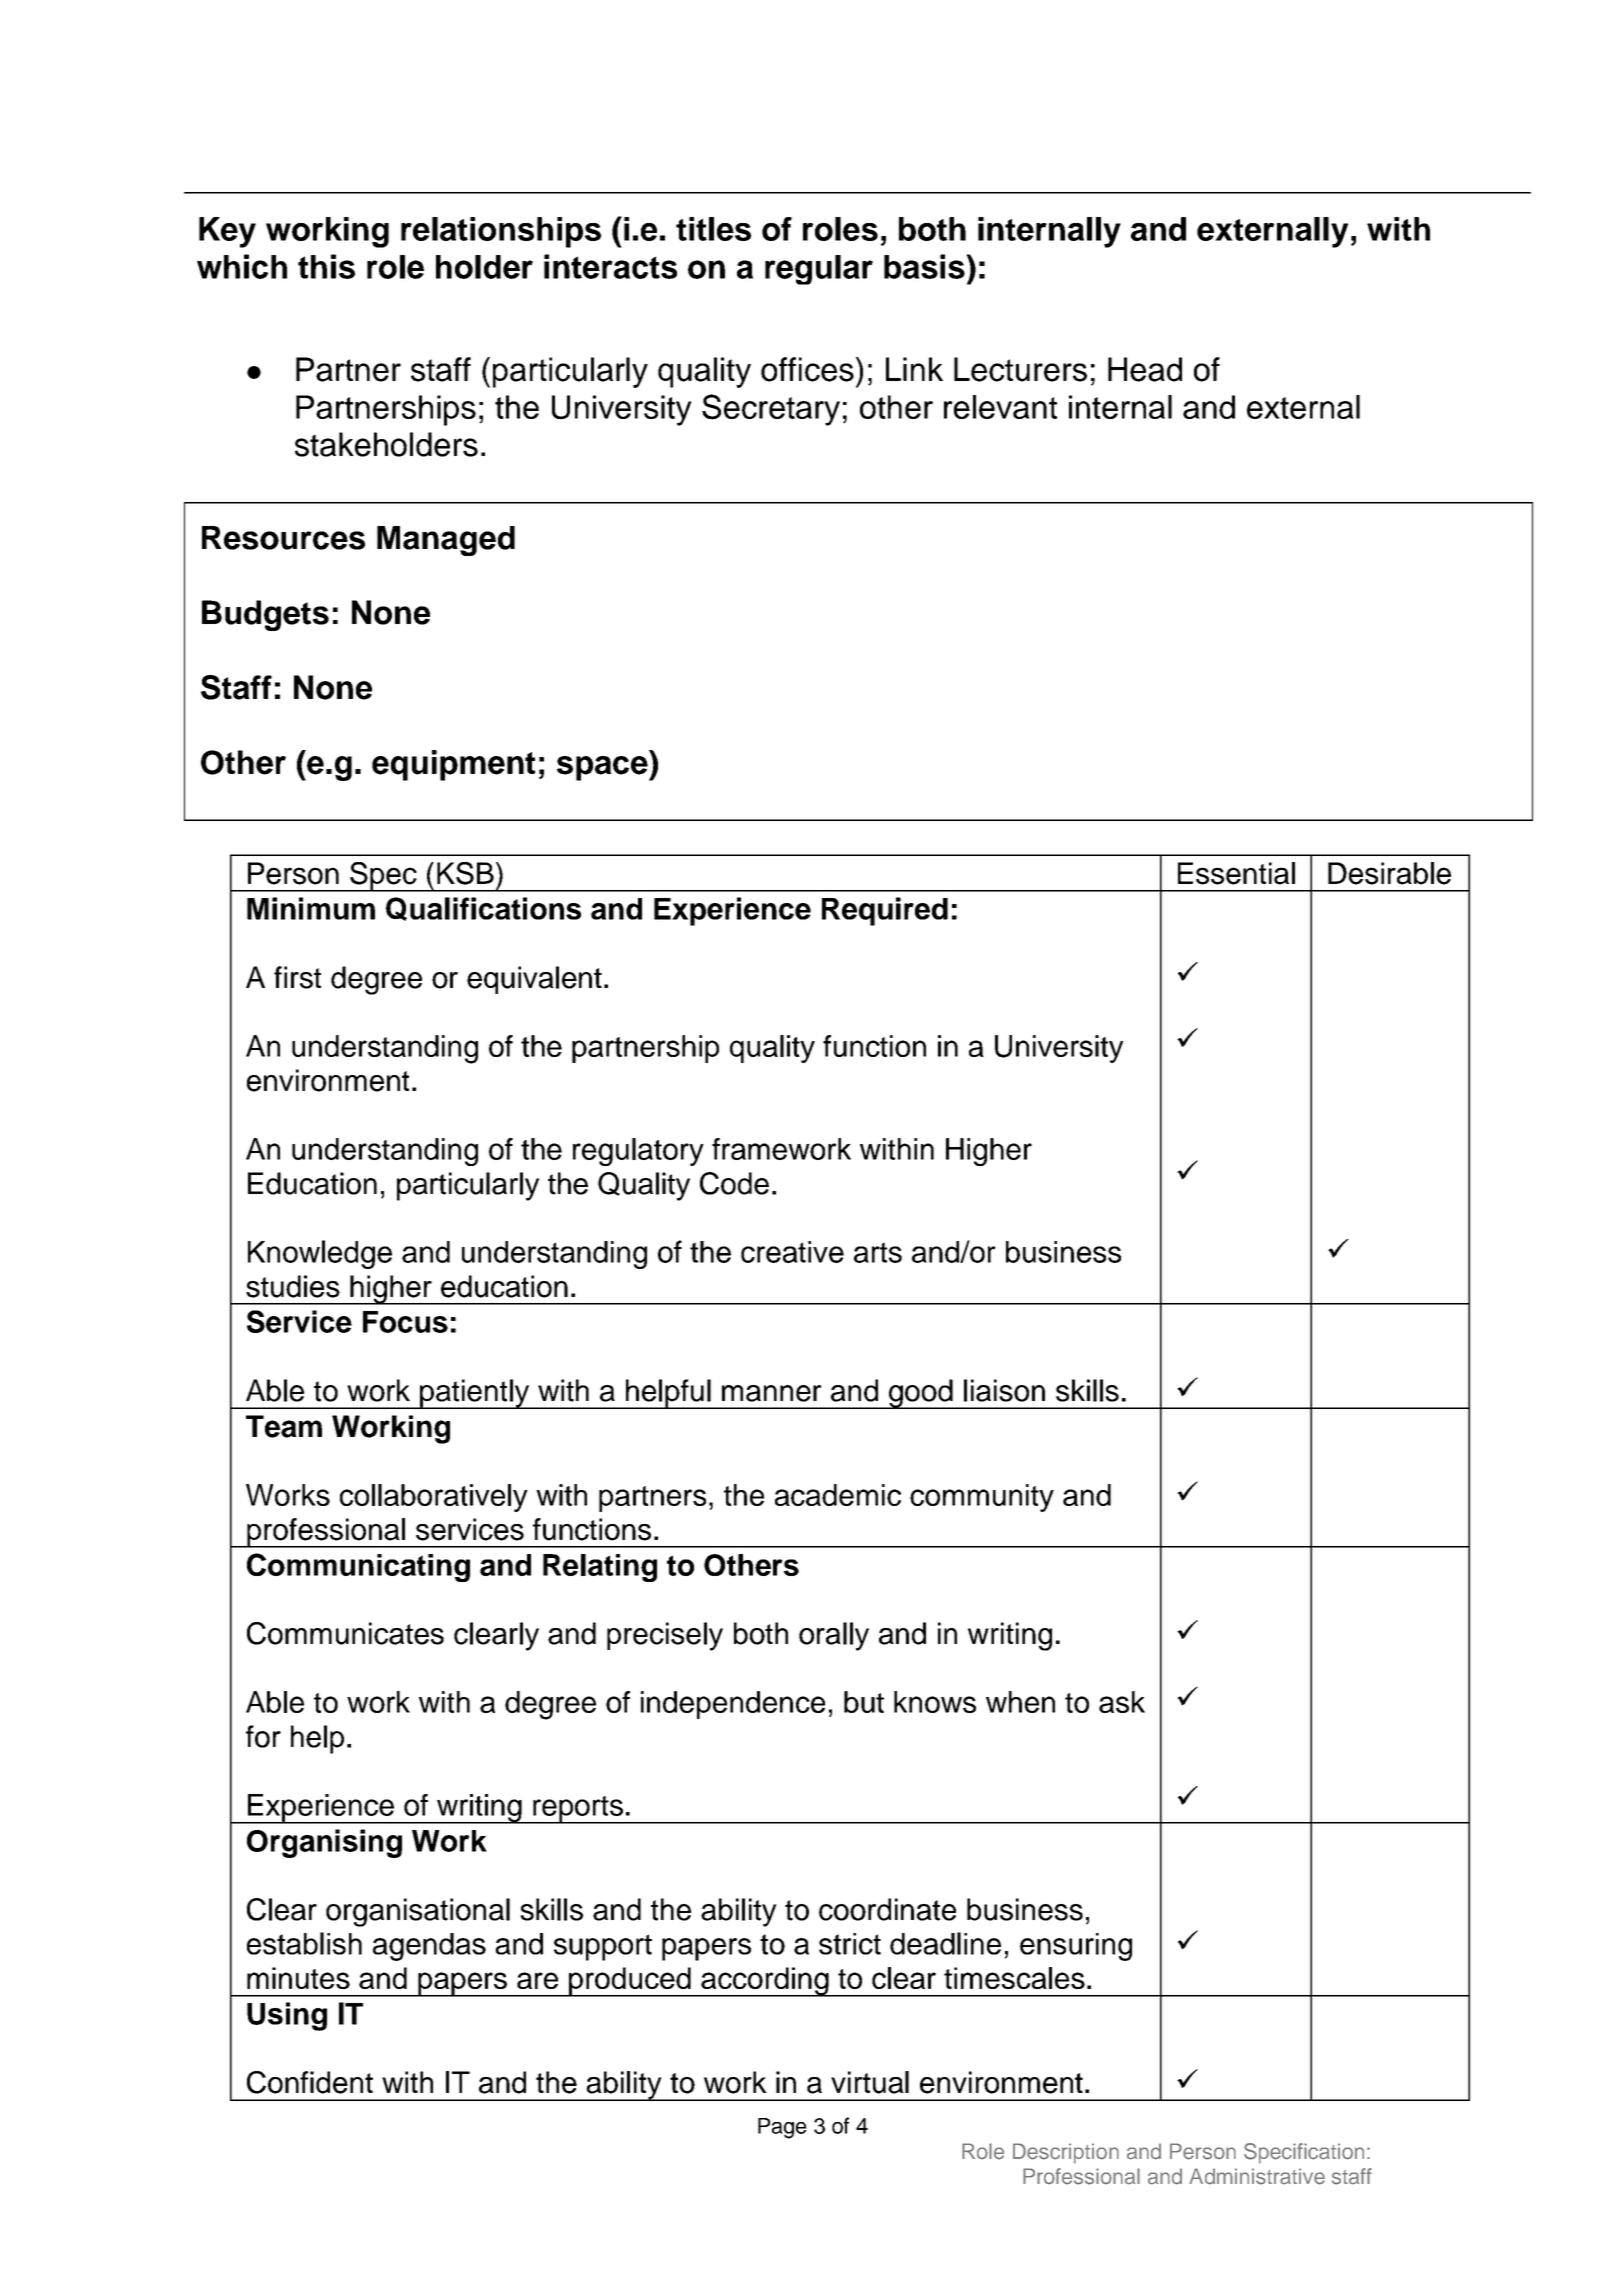  What do you see at coordinates (1236, 873) in the image?
I see `Essential` at bounding box center [1236, 873].
